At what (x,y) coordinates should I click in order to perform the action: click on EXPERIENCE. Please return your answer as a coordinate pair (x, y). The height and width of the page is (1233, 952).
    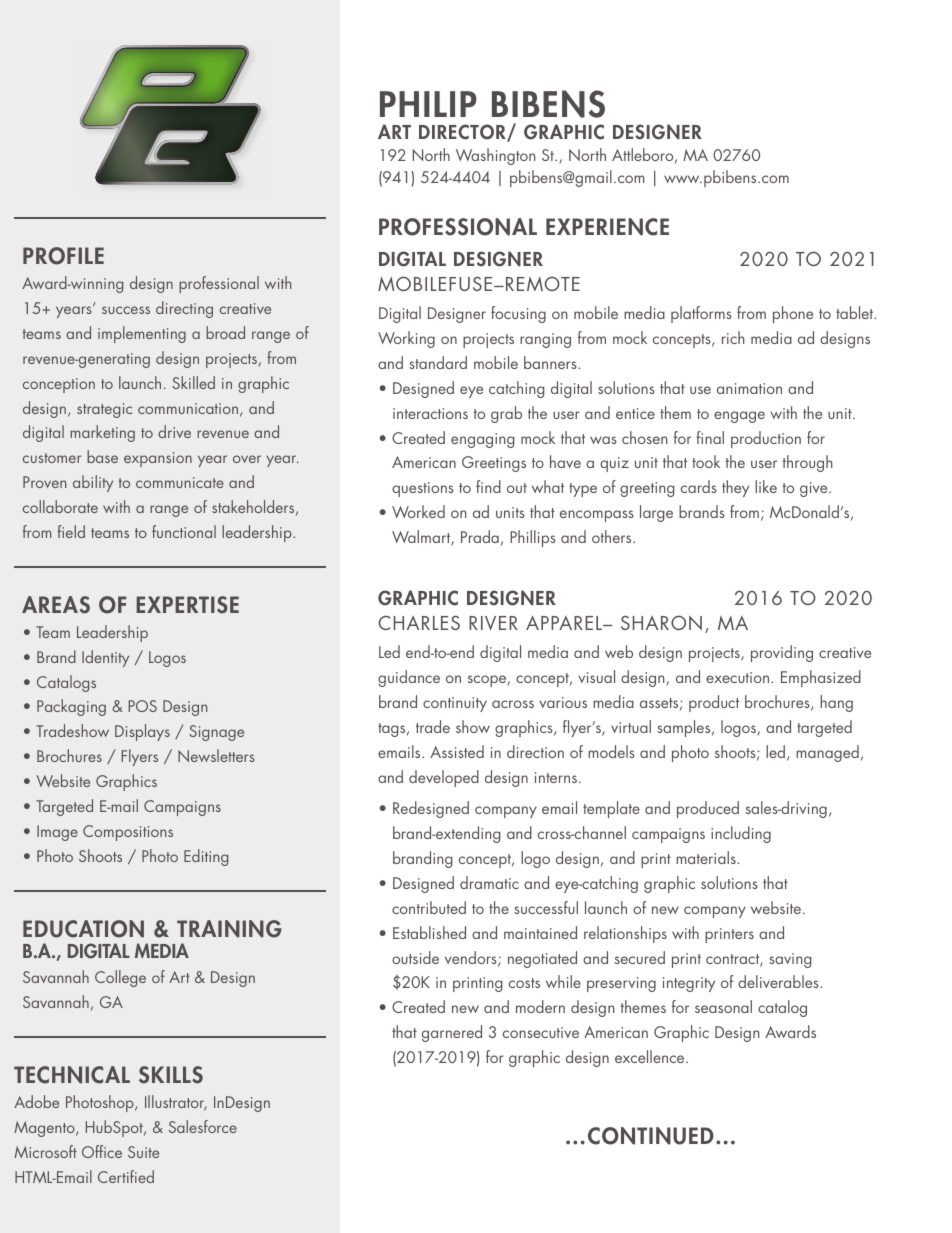
    Looking at the image, I should click on (607, 227).
